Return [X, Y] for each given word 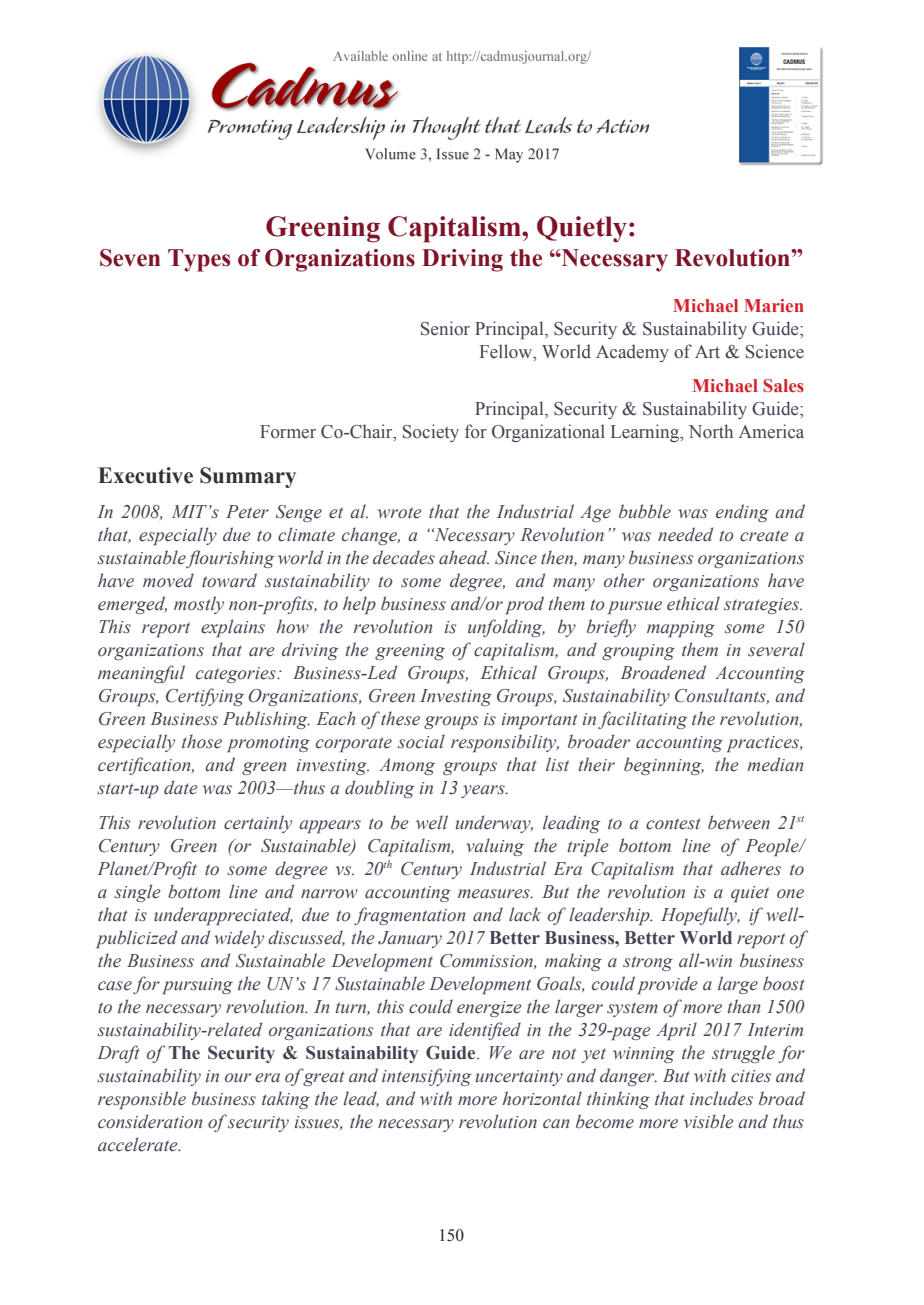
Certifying [205, 697]
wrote [400, 513]
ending [742, 513]
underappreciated [223, 916]
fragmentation [409, 916]
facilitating [642, 720]
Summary [248, 477]
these [400, 718]
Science [775, 351]
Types [199, 260]
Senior [445, 328]
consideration [150, 1121]
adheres [751, 868]
